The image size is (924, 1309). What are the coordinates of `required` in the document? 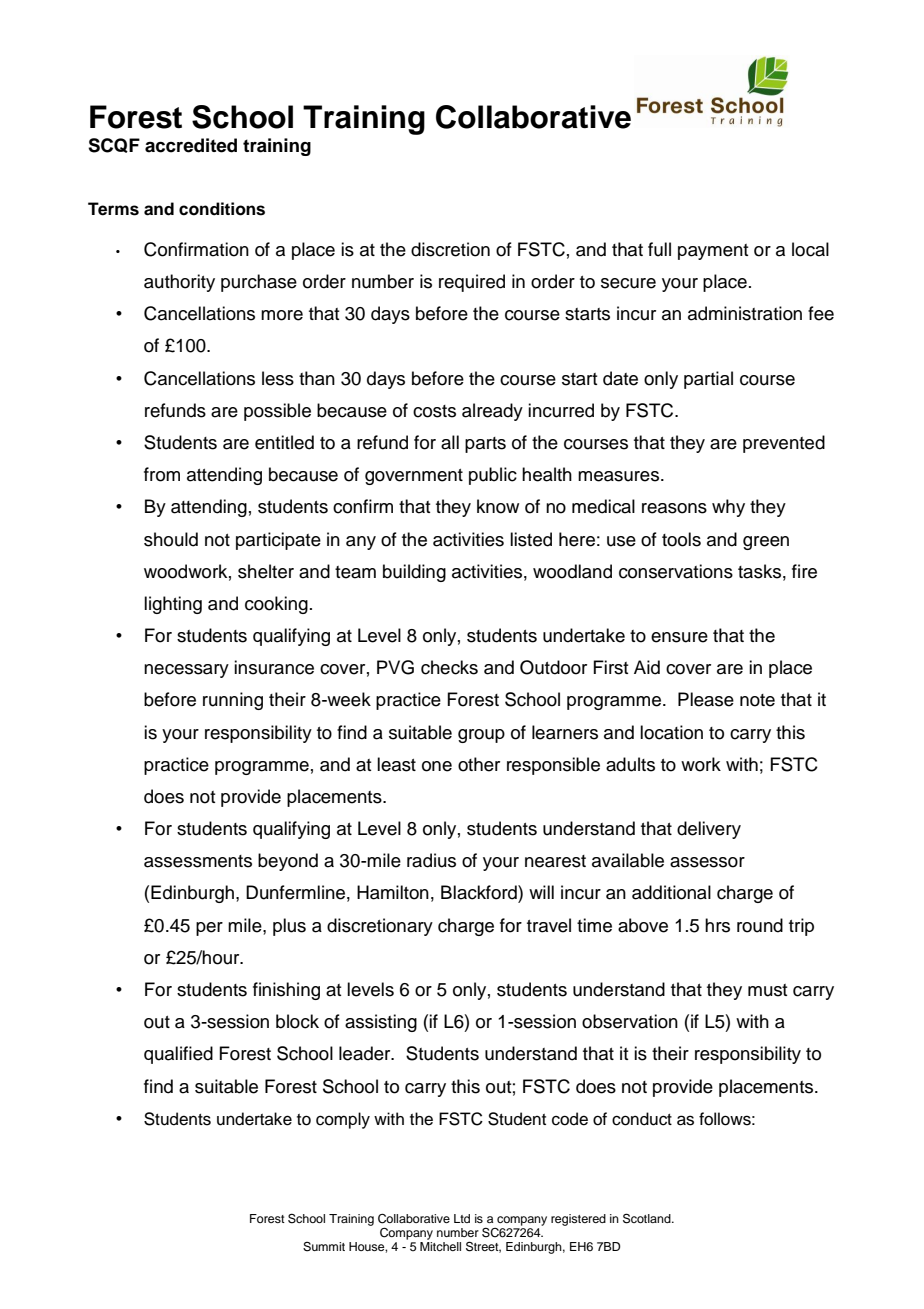 It's located at (472, 283).
